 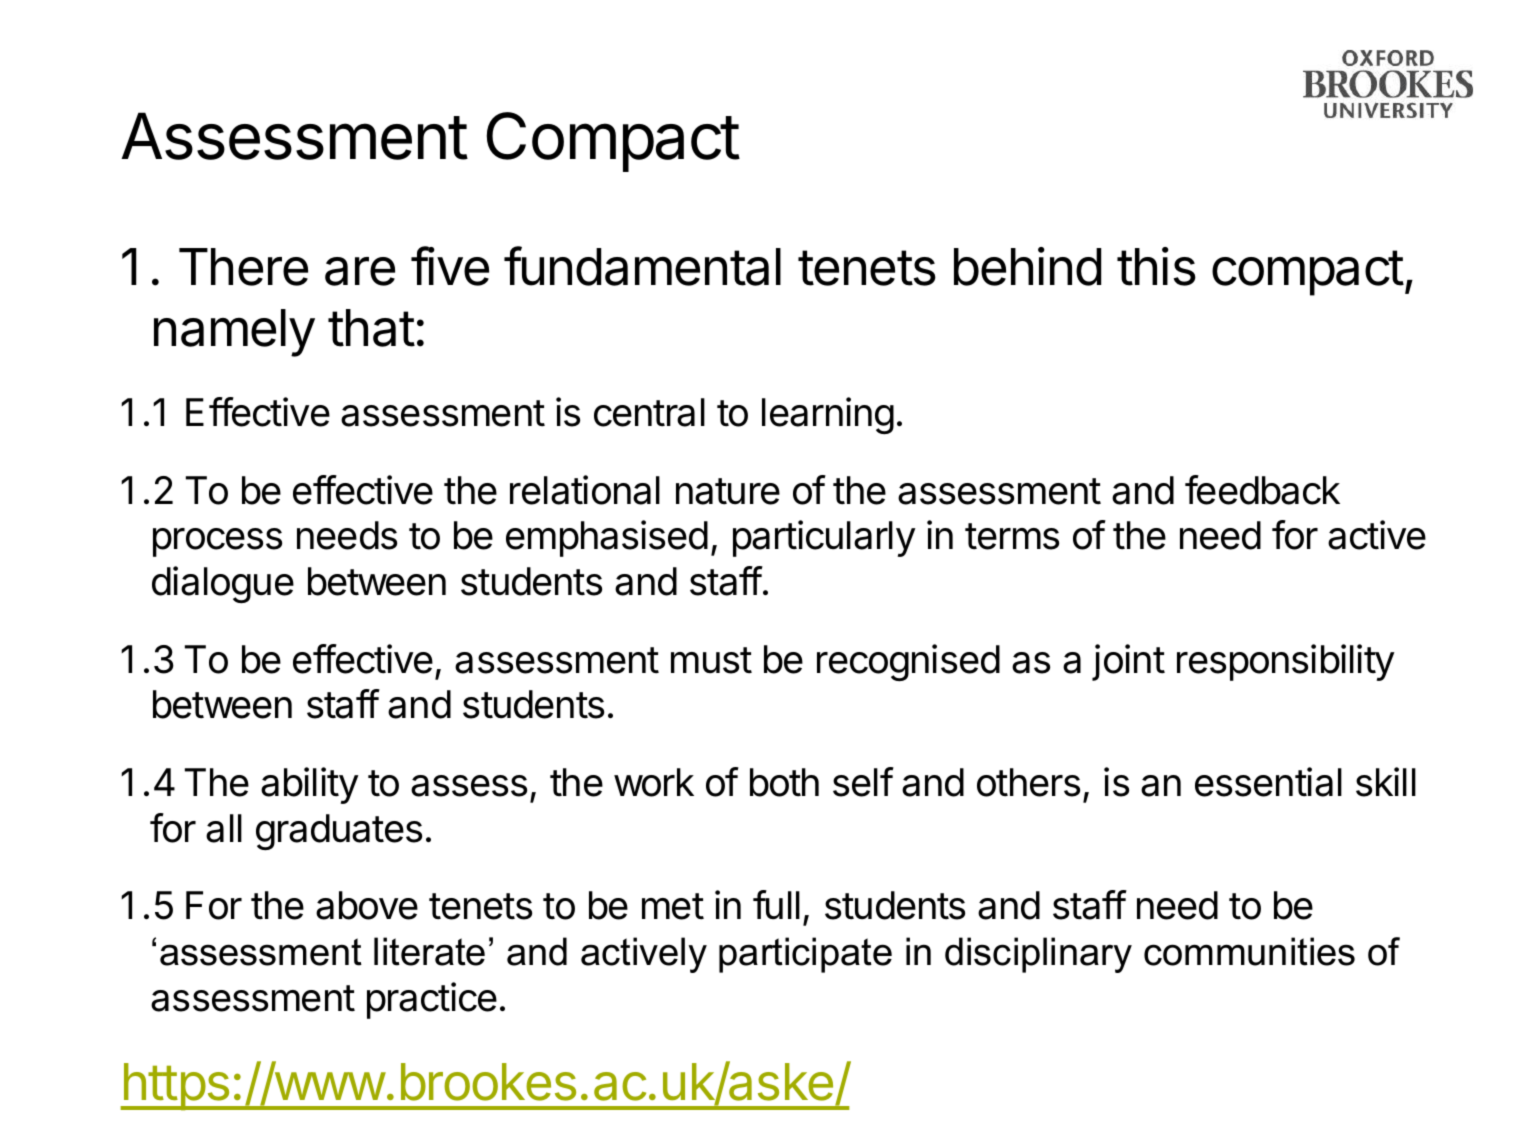 What do you see at coordinates (1268, 782) in the screenshot?
I see `essential` at bounding box center [1268, 782].
